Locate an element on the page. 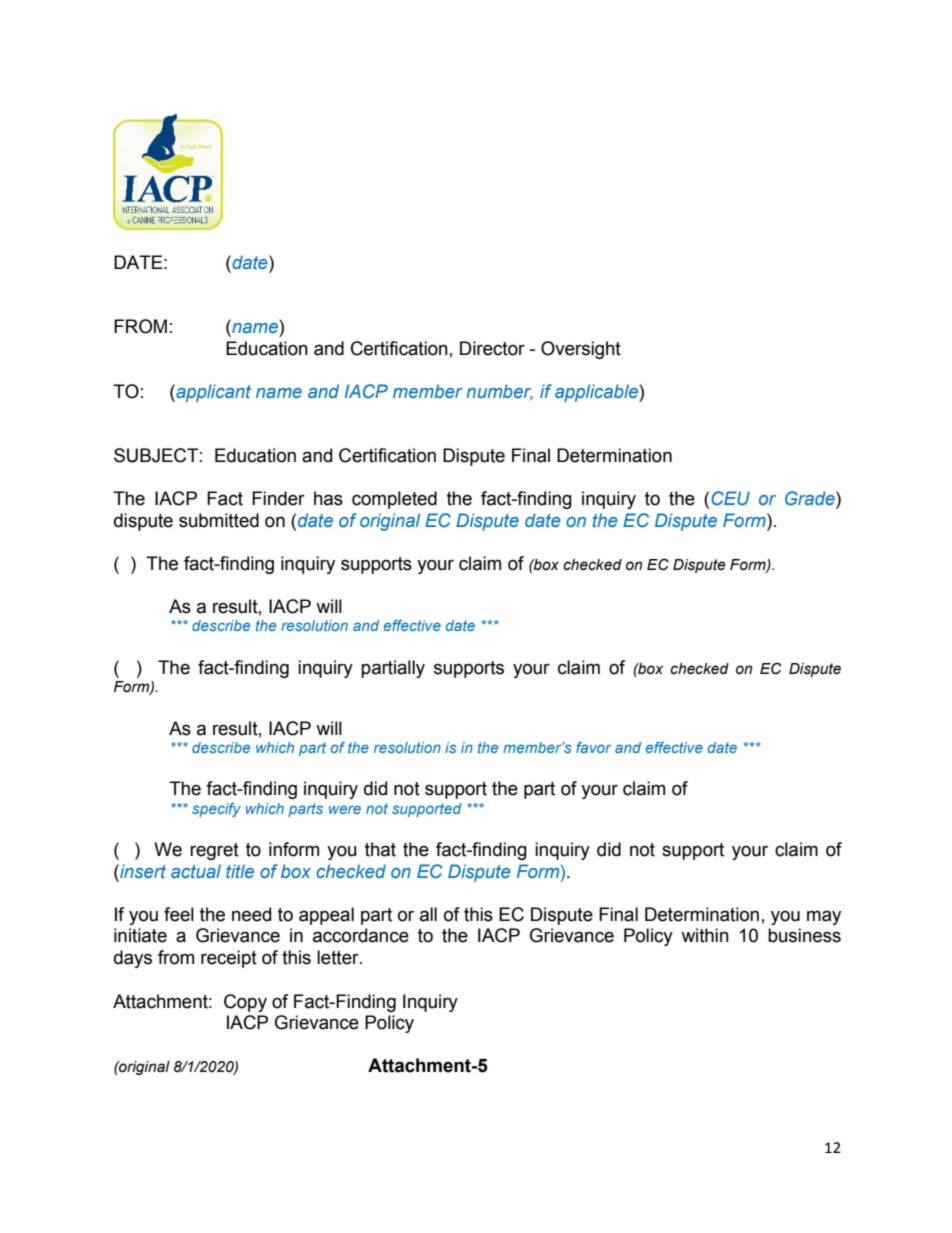 The width and height of the page is (952, 1233). Oversight is located at coordinates (581, 350).
